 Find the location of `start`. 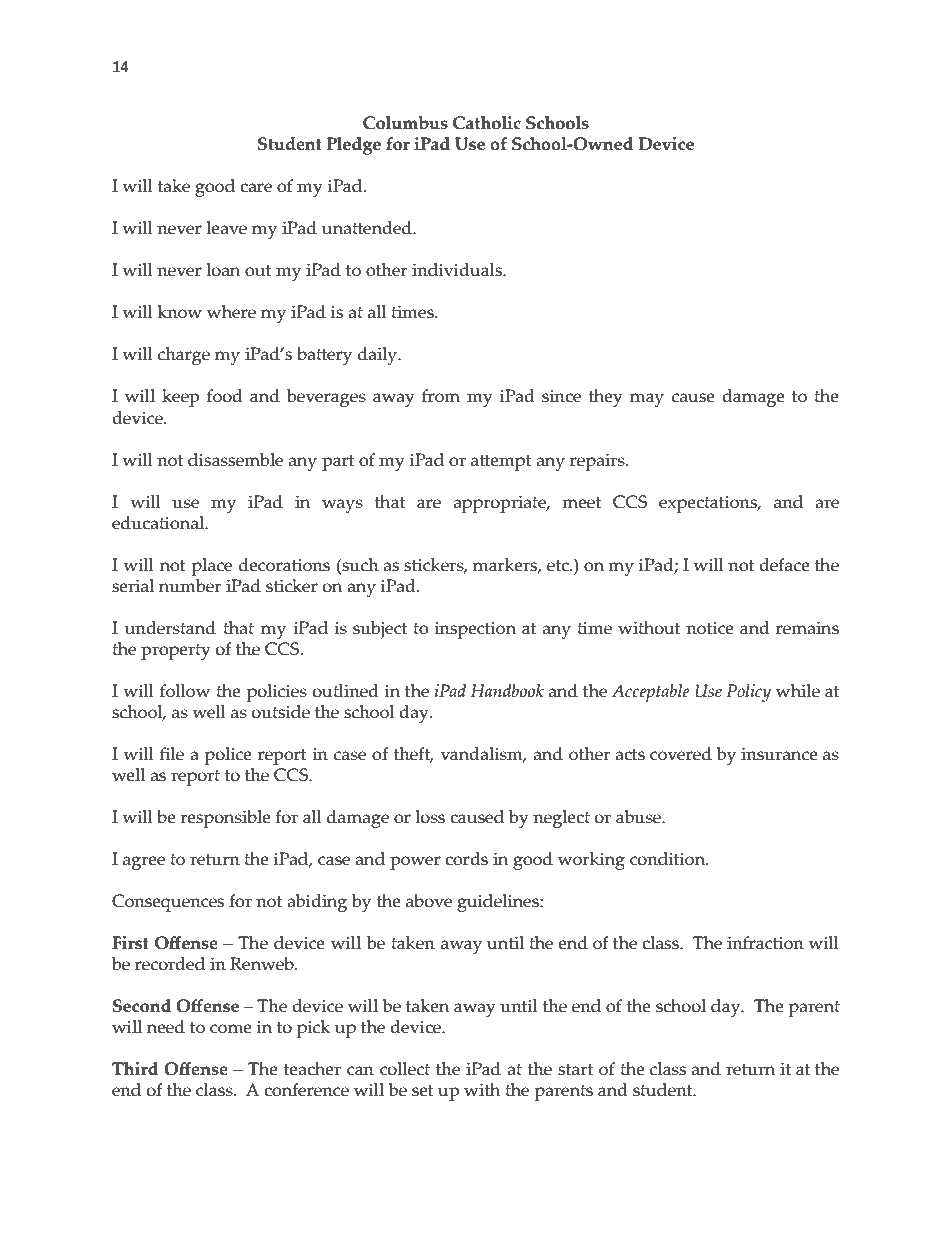

start is located at coordinates (575, 1070).
